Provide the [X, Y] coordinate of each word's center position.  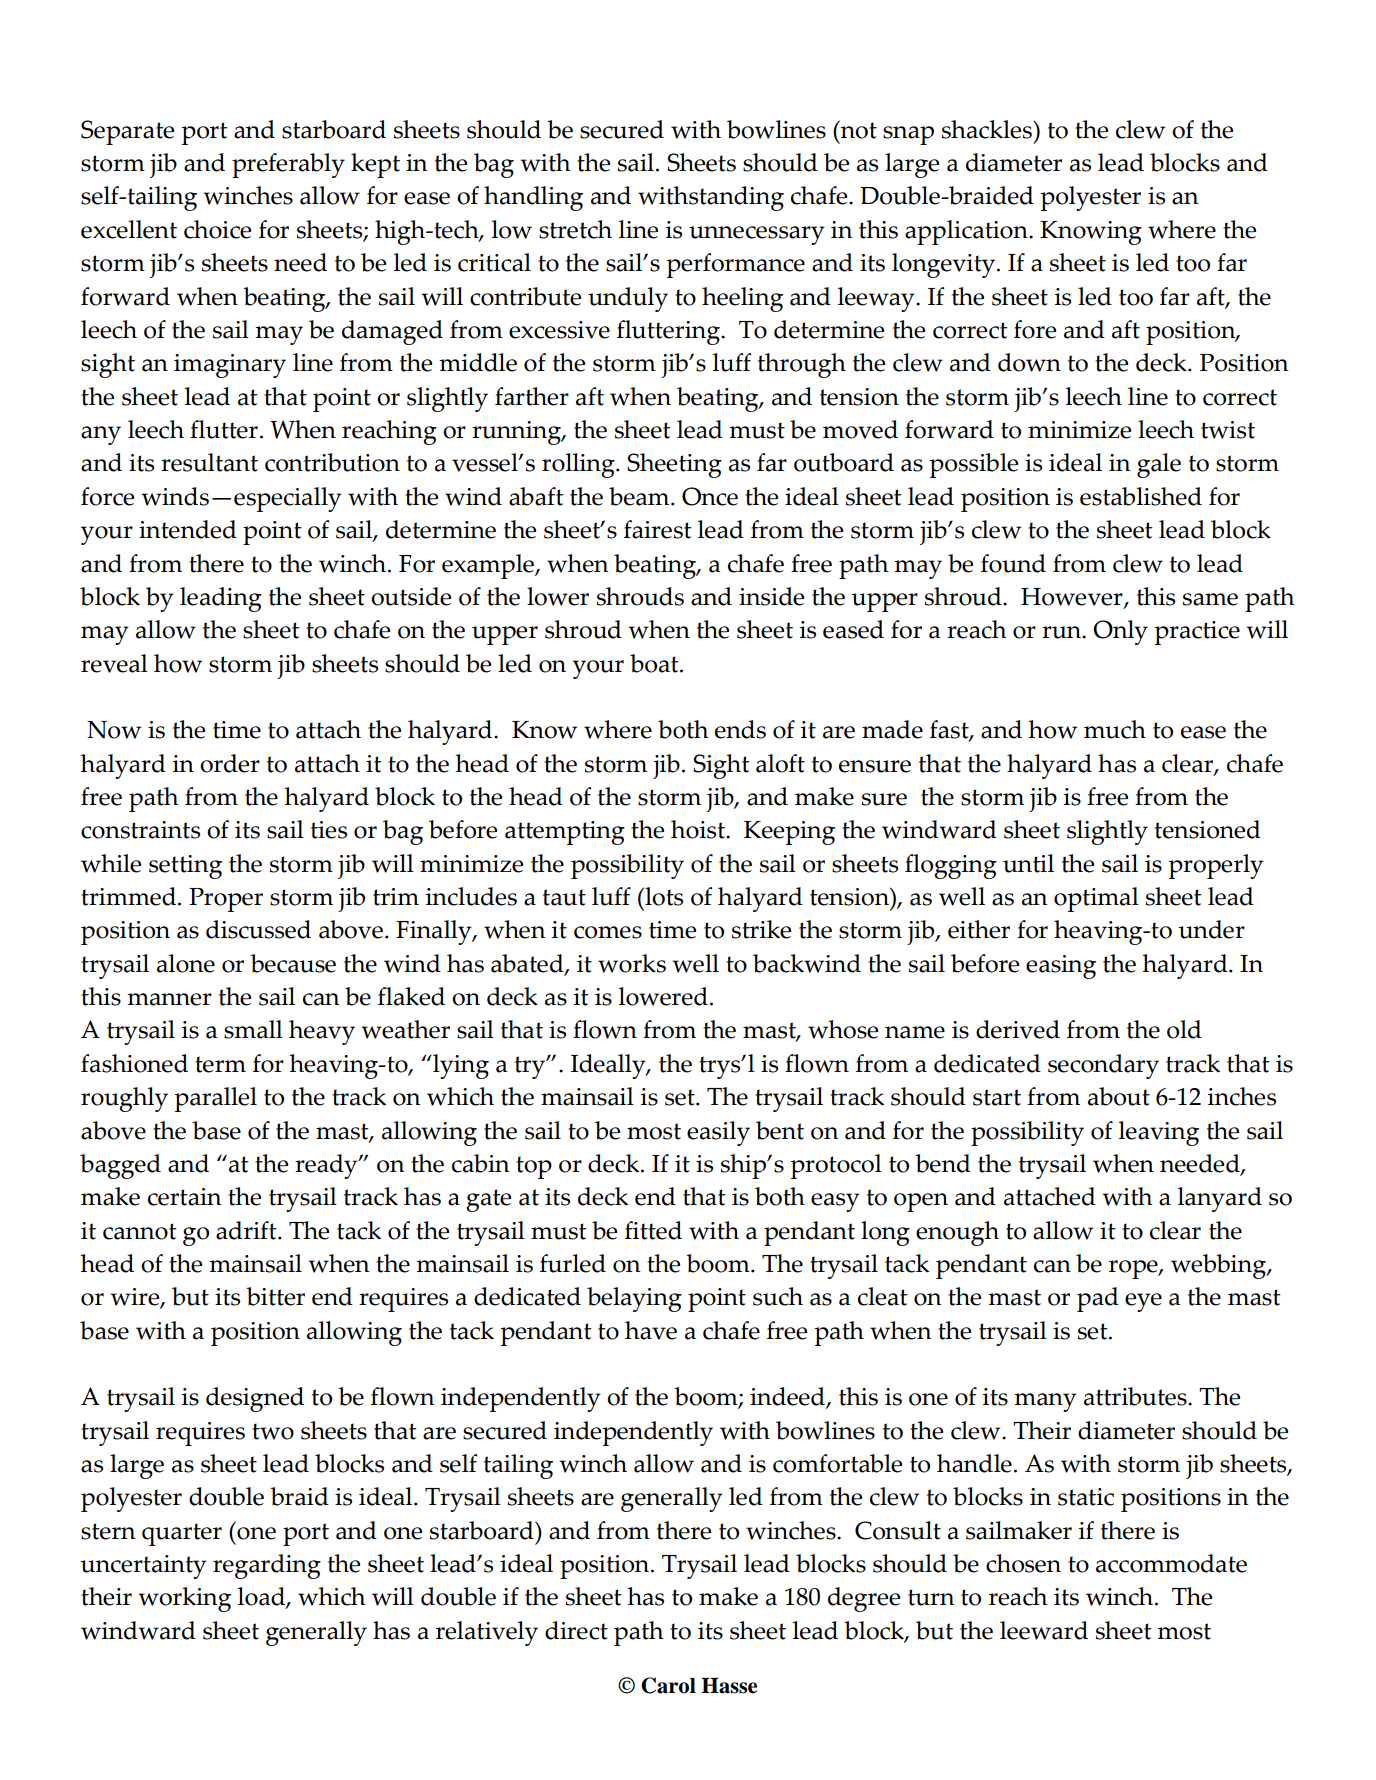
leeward [1044, 1630]
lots [663, 896]
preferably [288, 165]
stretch [575, 229]
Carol [668, 1685]
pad [1098, 1299]
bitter [275, 1296]
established [1141, 496]
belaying [634, 1299]
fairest [658, 529]
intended [188, 529]
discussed [258, 929]
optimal [1096, 899]
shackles [988, 129]
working [184, 1599]
